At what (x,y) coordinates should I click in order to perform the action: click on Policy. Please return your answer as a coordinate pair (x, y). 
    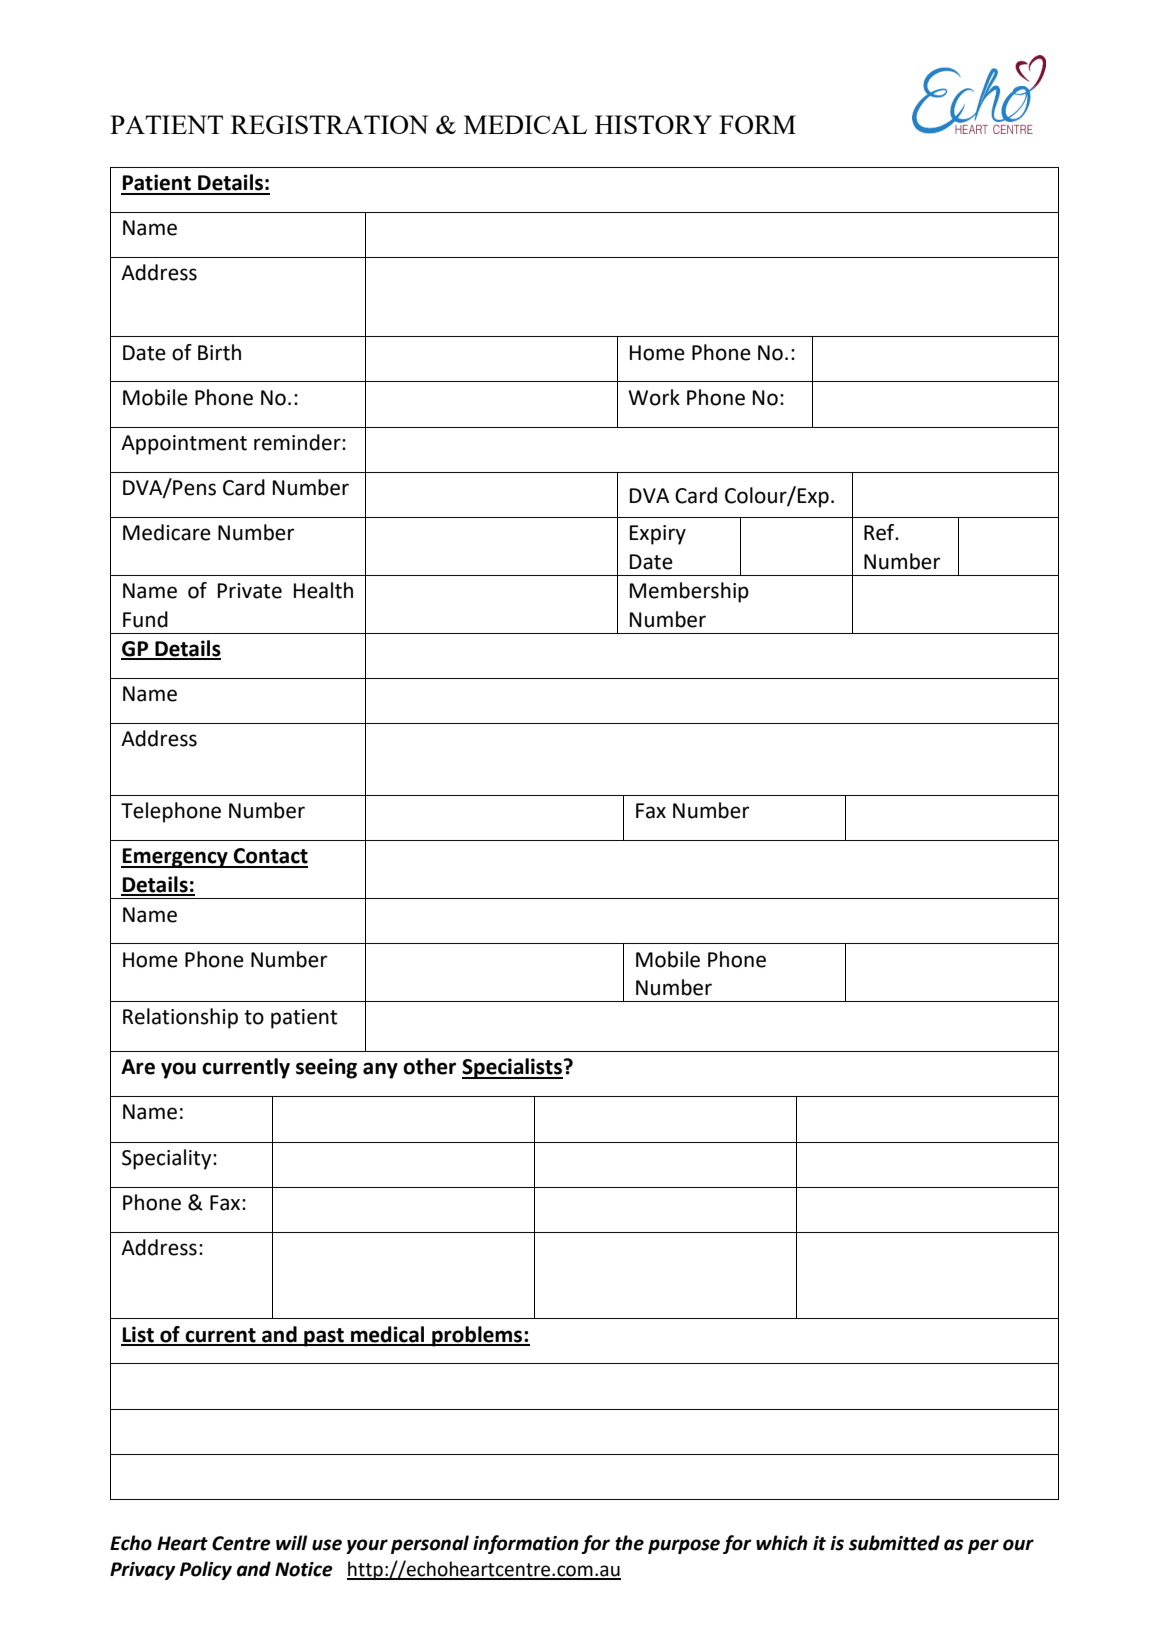
    Looking at the image, I should click on (206, 1570).
